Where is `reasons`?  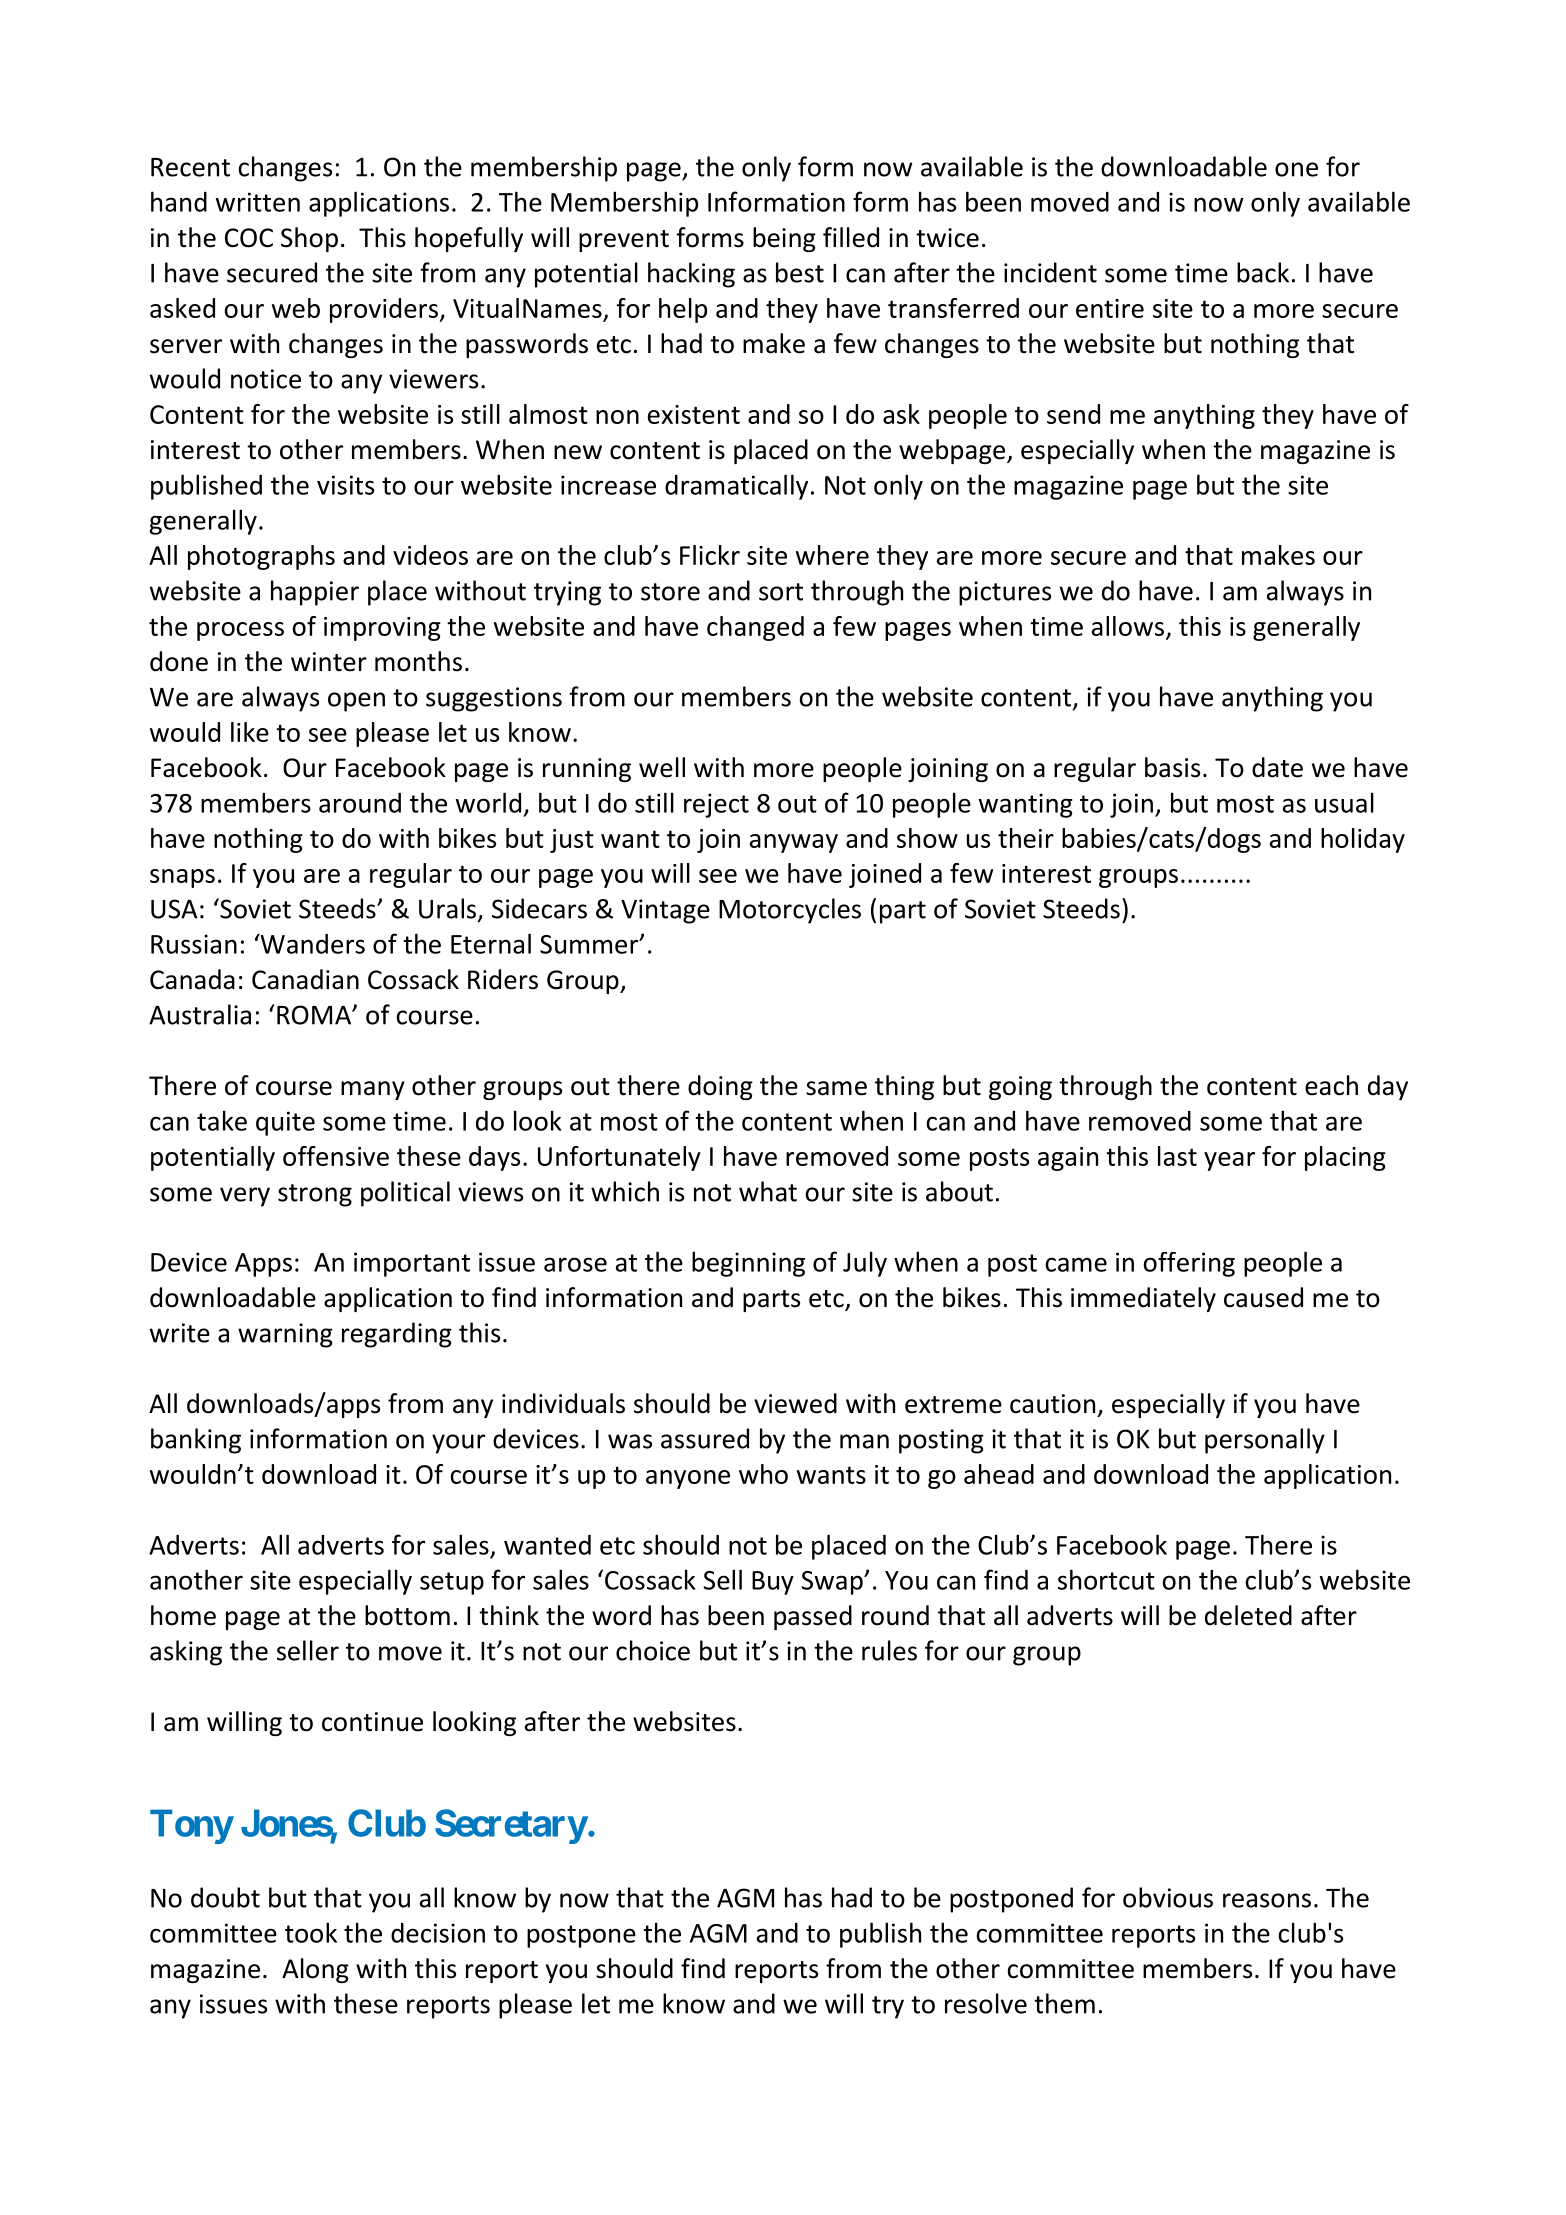 reasons is located at coordinates (1267, 1900).
